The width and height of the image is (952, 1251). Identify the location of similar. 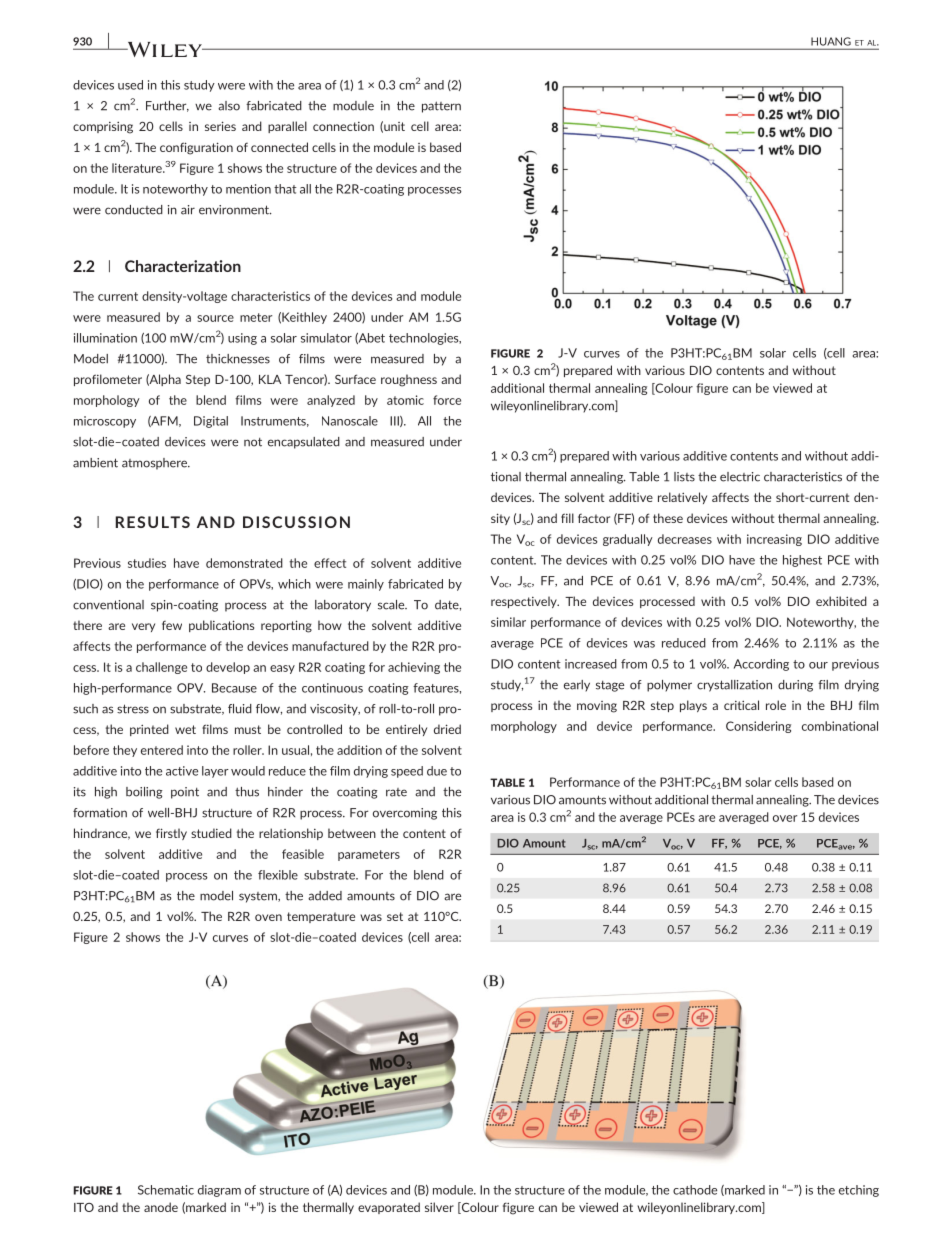
(508, 622).
